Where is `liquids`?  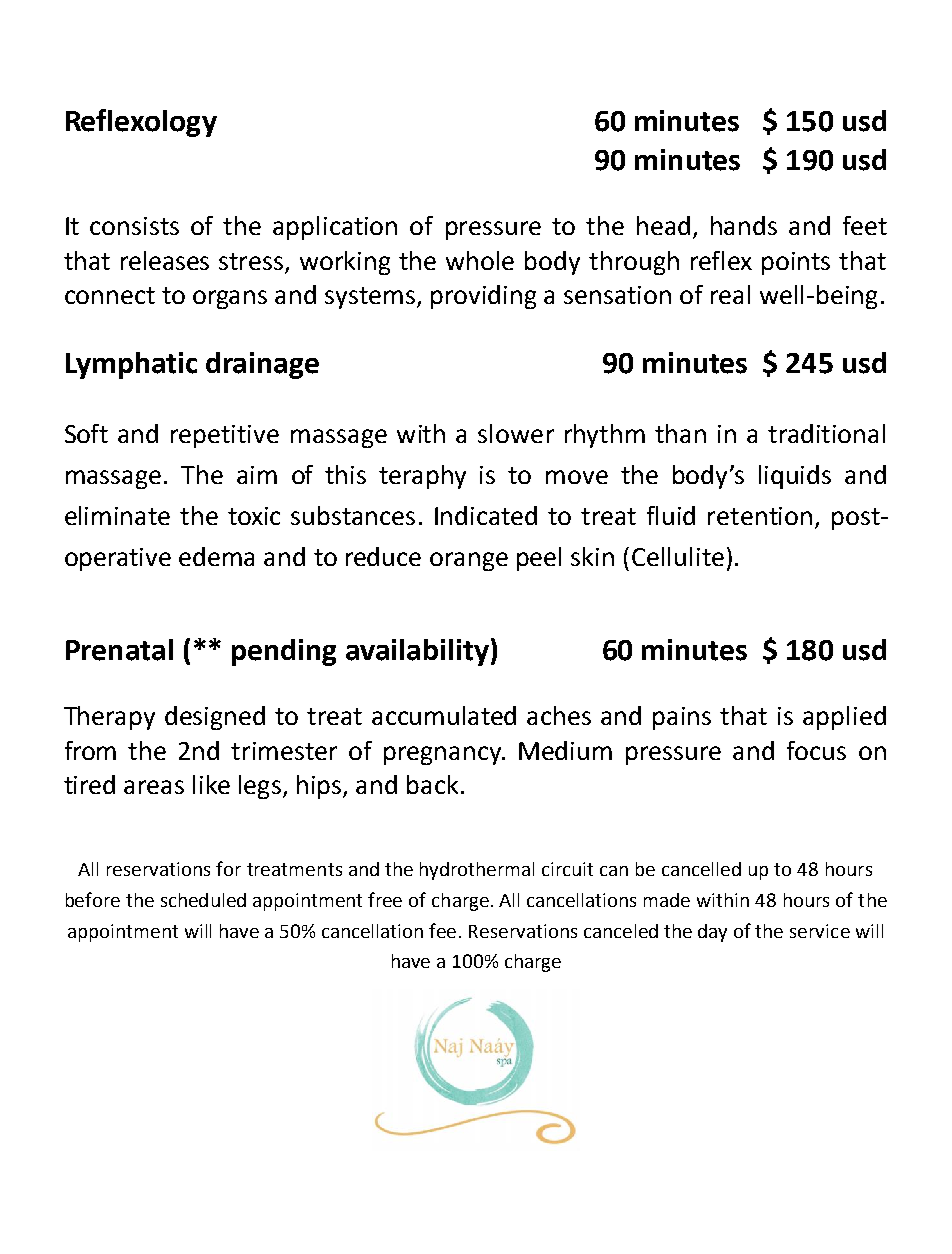
liquids is located at coordinates (795, 477).
